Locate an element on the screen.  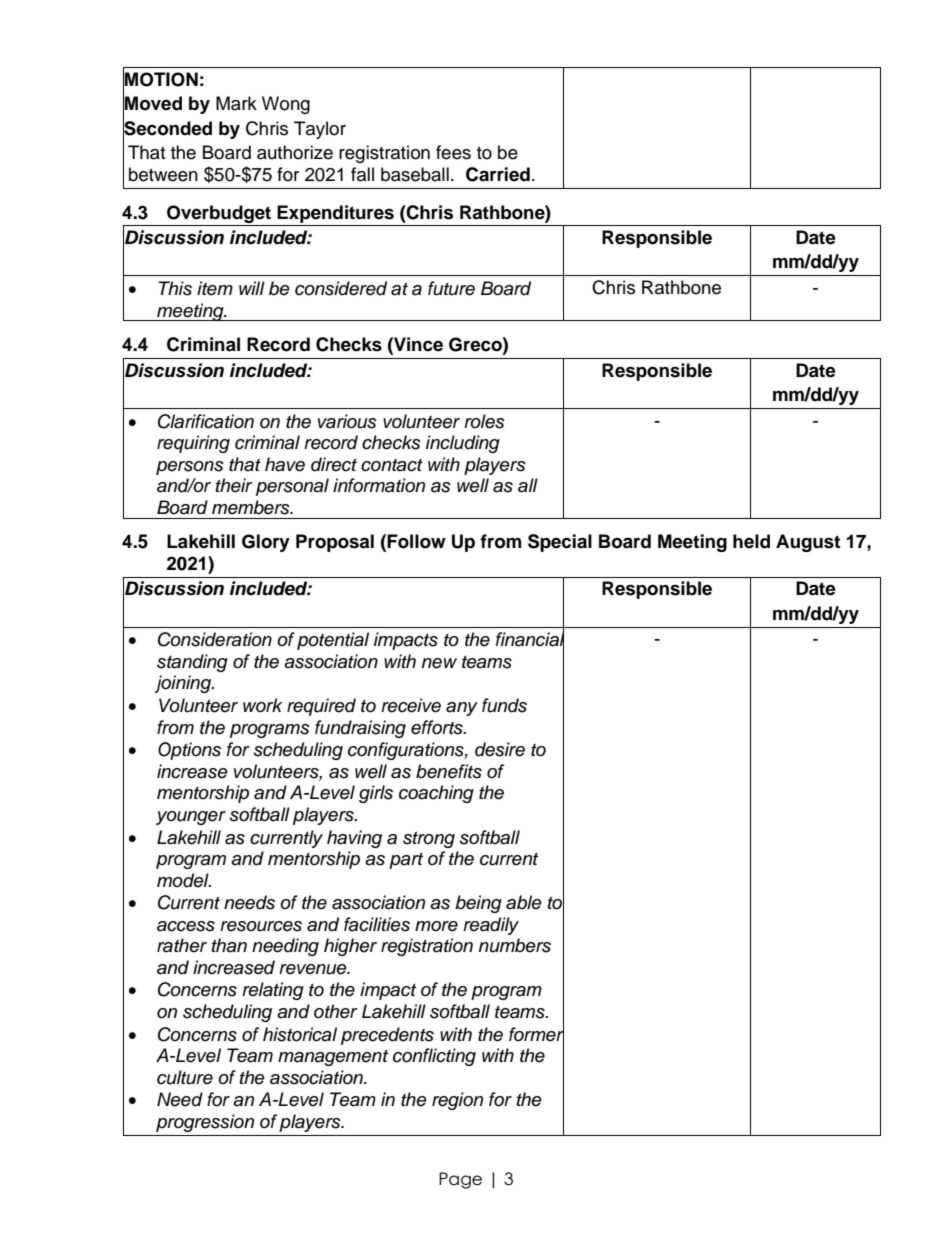
able is located at coordinates (524, 902).
